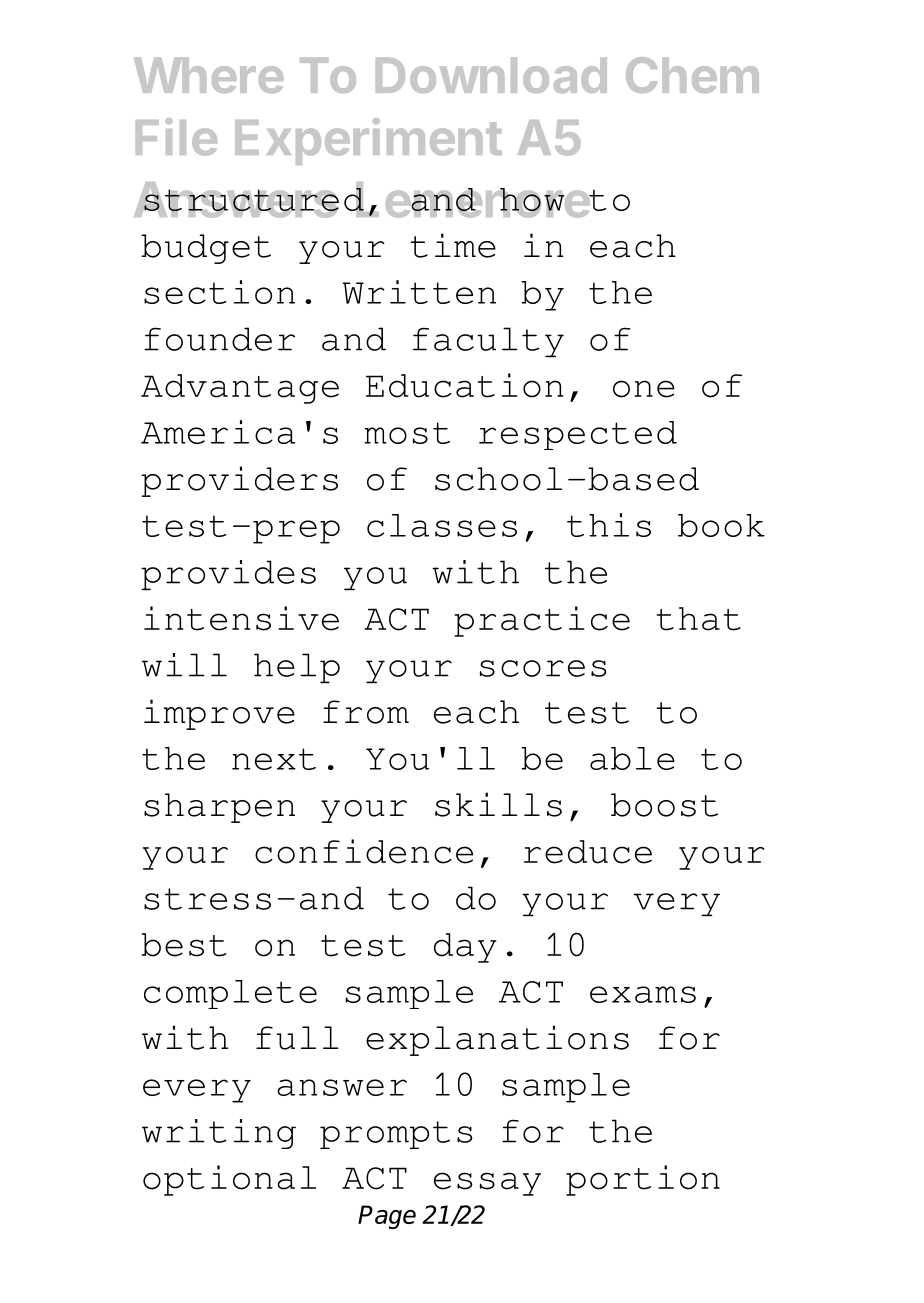 Image resolution: width=924 pixels, height=1303 pixels. What do you see at coordinates (491, 75) in the page?
I see `Download` at bounding box center [491, 75].
